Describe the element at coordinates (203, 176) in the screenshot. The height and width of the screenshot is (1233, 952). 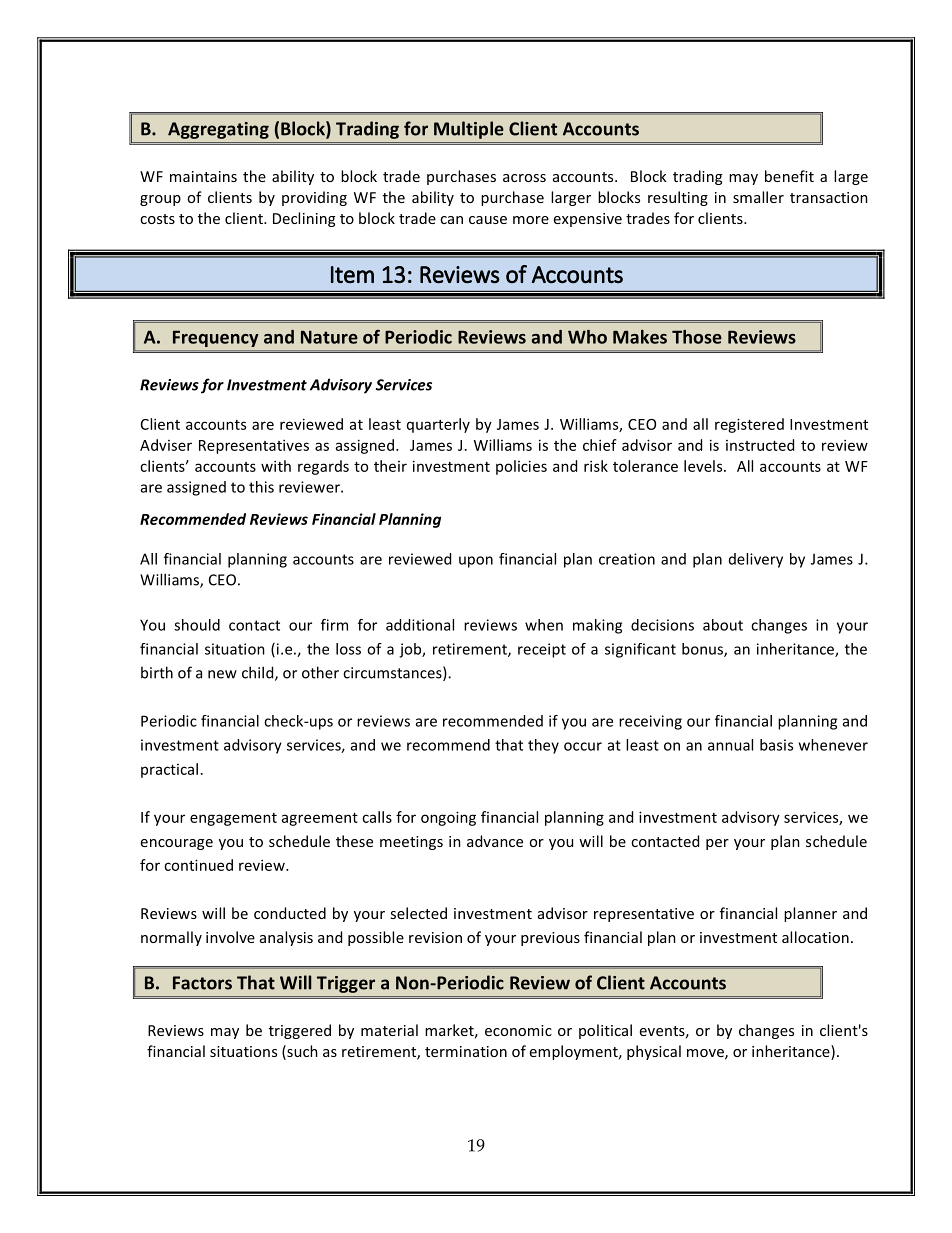
I see `maintains` at that location.
